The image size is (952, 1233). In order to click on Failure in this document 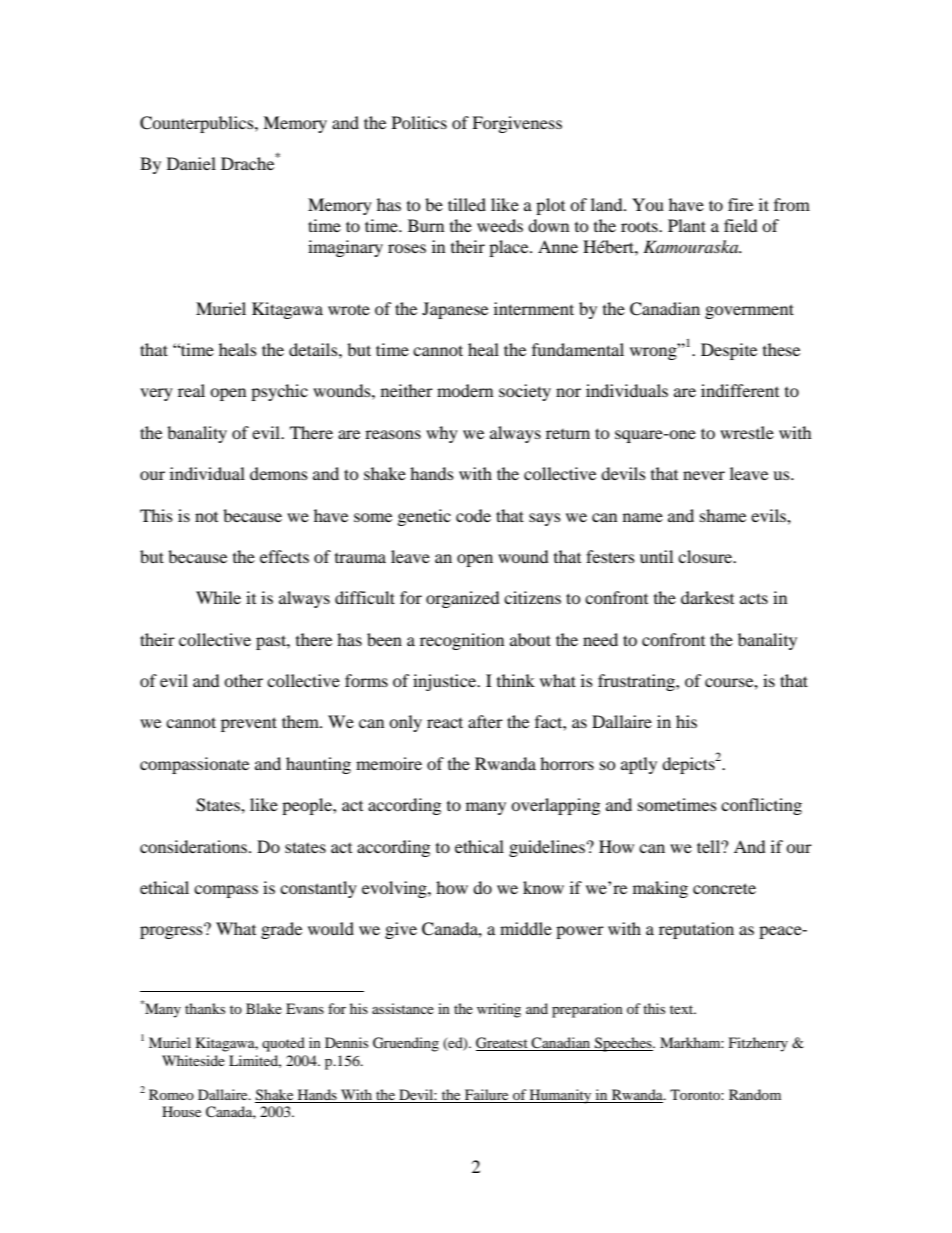, I will do `click(487, 1096)`.
